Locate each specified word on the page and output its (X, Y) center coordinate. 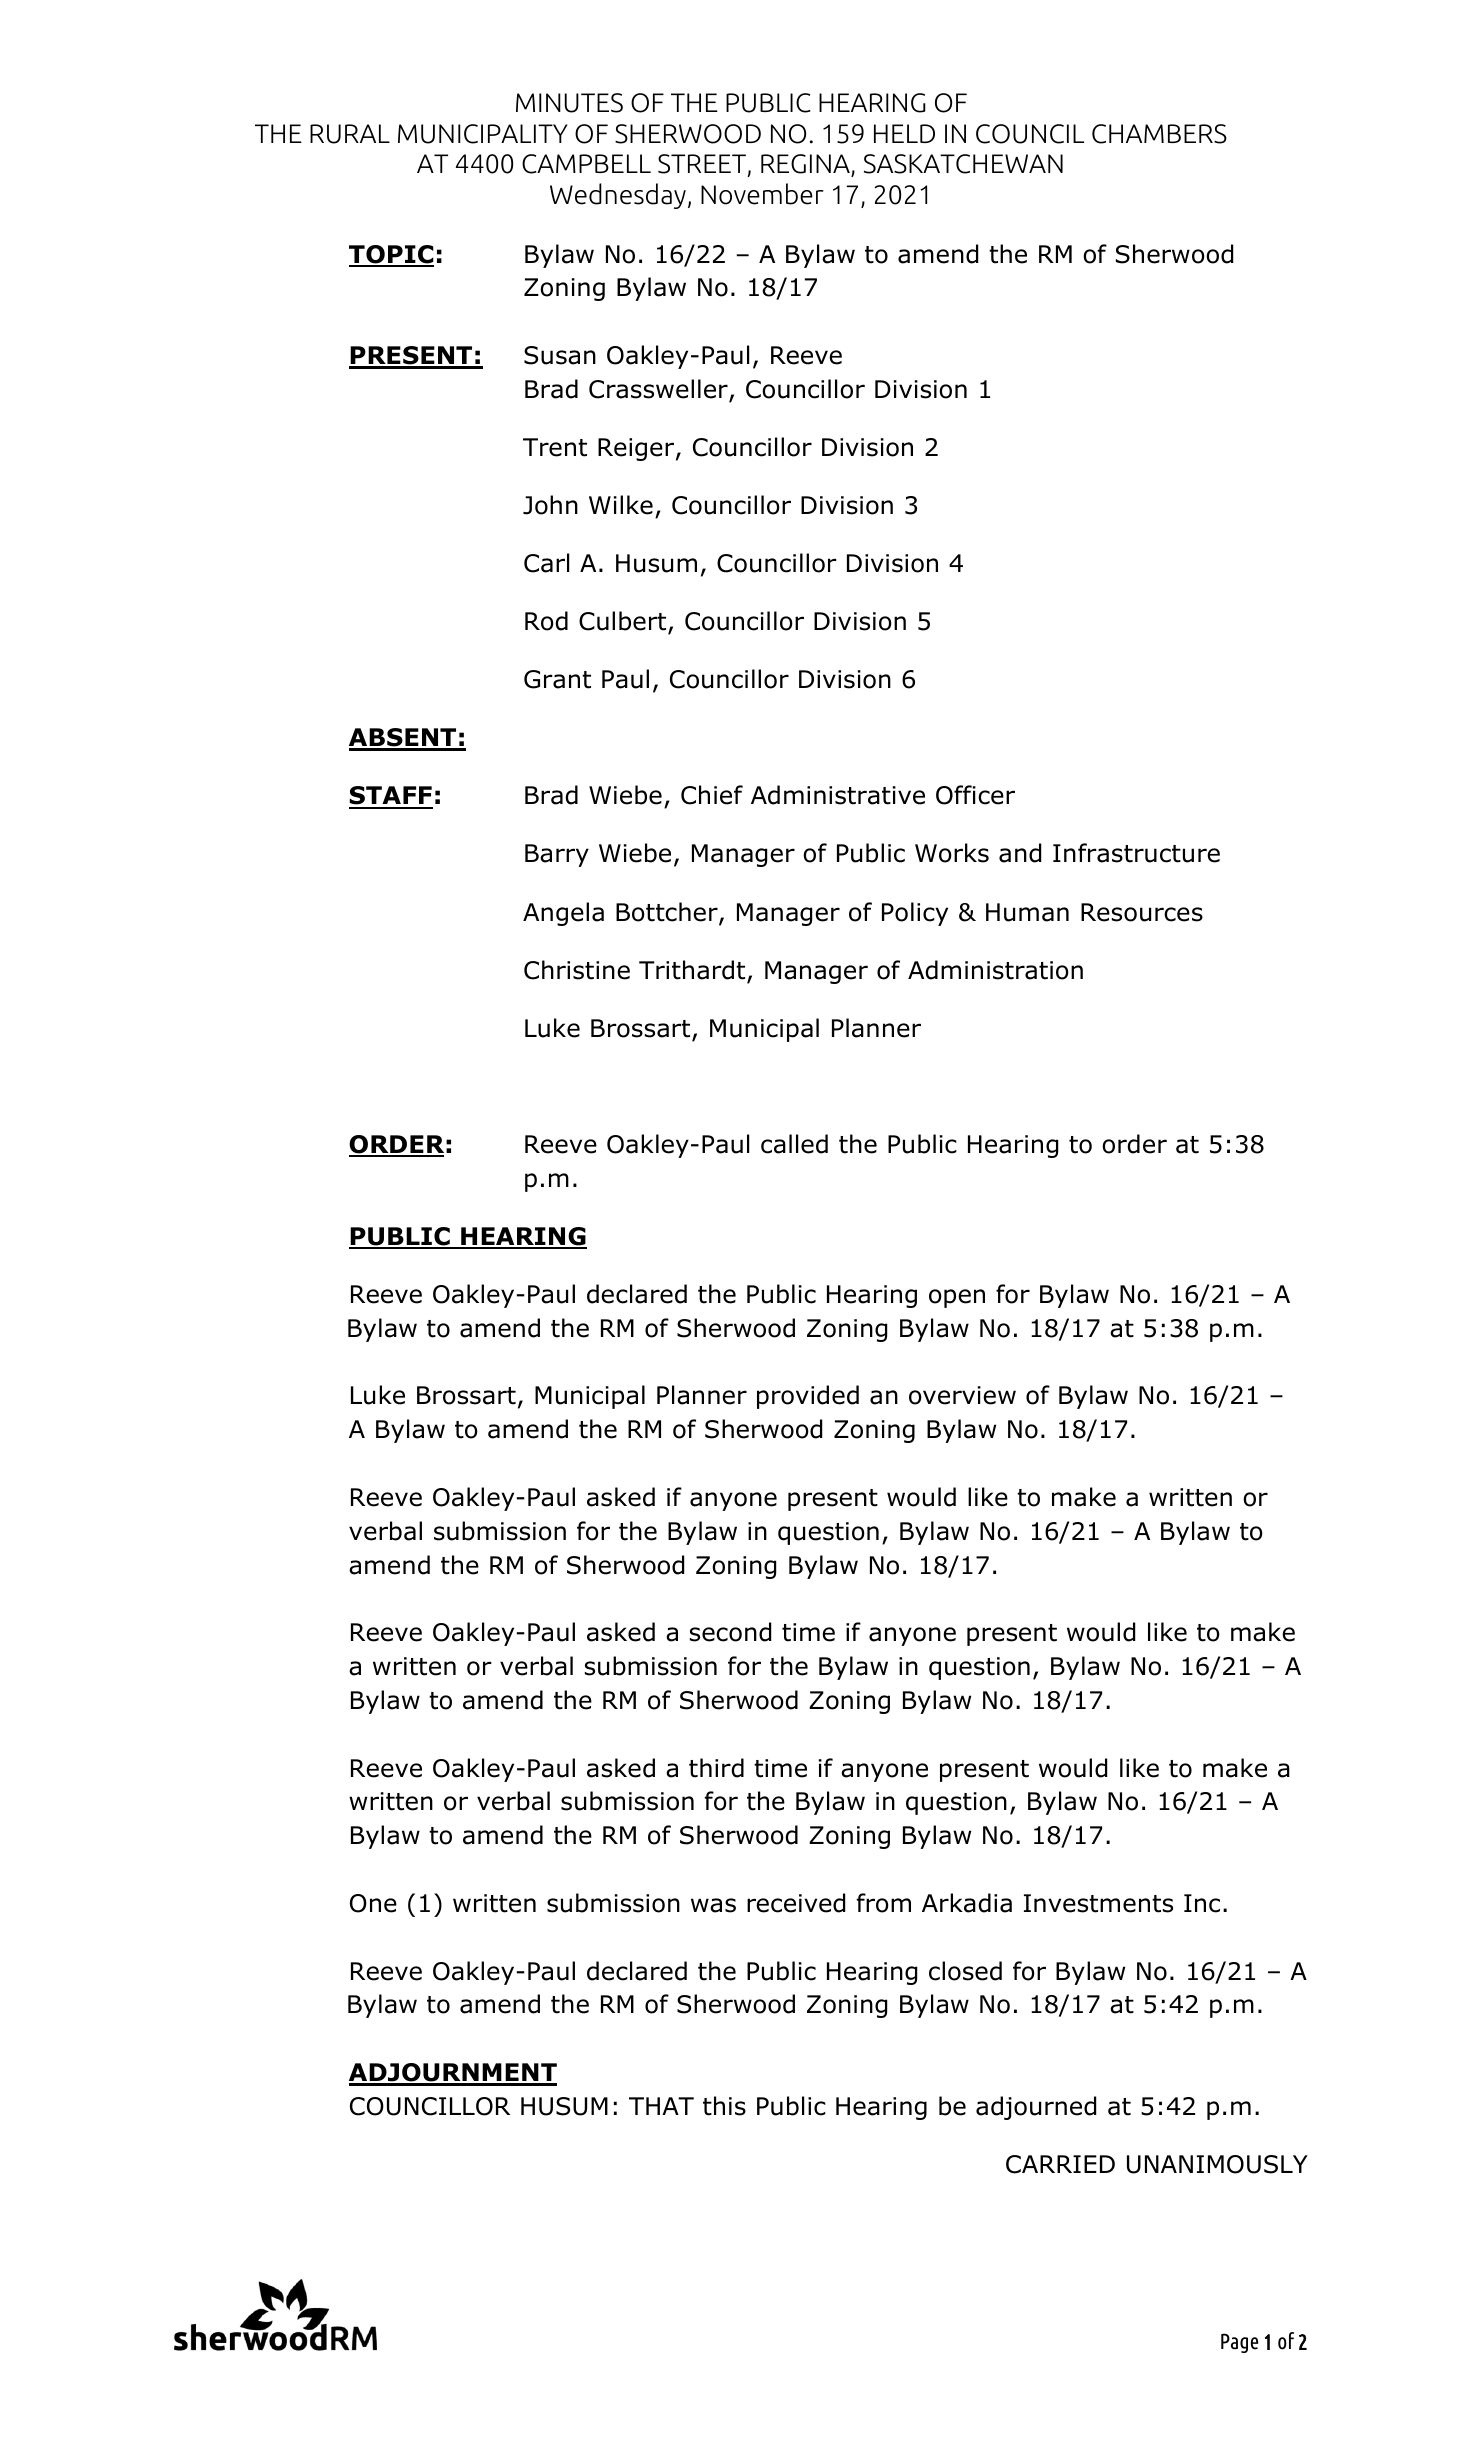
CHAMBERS (1159, 134)
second (730, 1632)
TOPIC (391, 255)
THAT (661, 2106)
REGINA (806, 165)
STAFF (391, 797)
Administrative (838, 795)
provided (808, 1397)
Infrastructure (1136, 853)
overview (962, 1395)
